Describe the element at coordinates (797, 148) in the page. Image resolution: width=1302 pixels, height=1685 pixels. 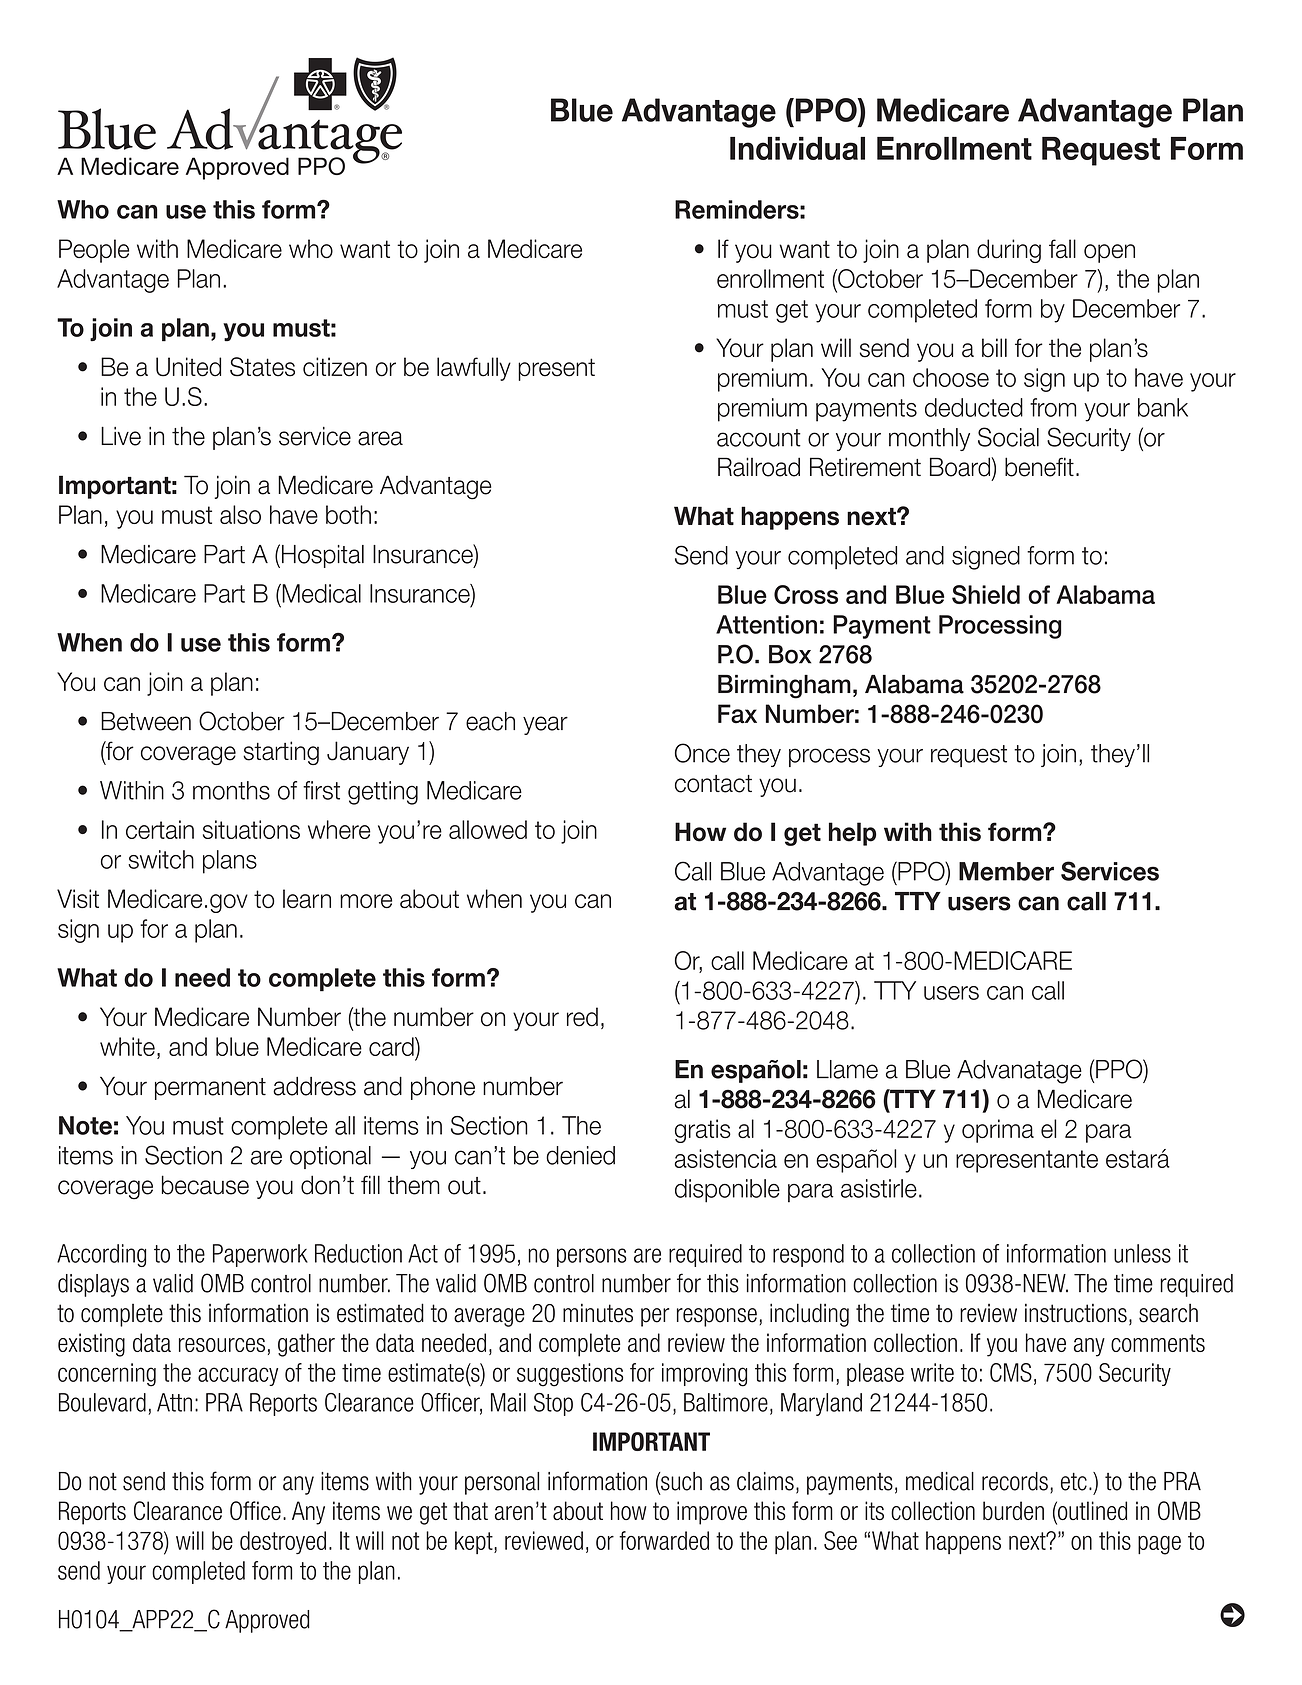
I see `Individual` at that location.
